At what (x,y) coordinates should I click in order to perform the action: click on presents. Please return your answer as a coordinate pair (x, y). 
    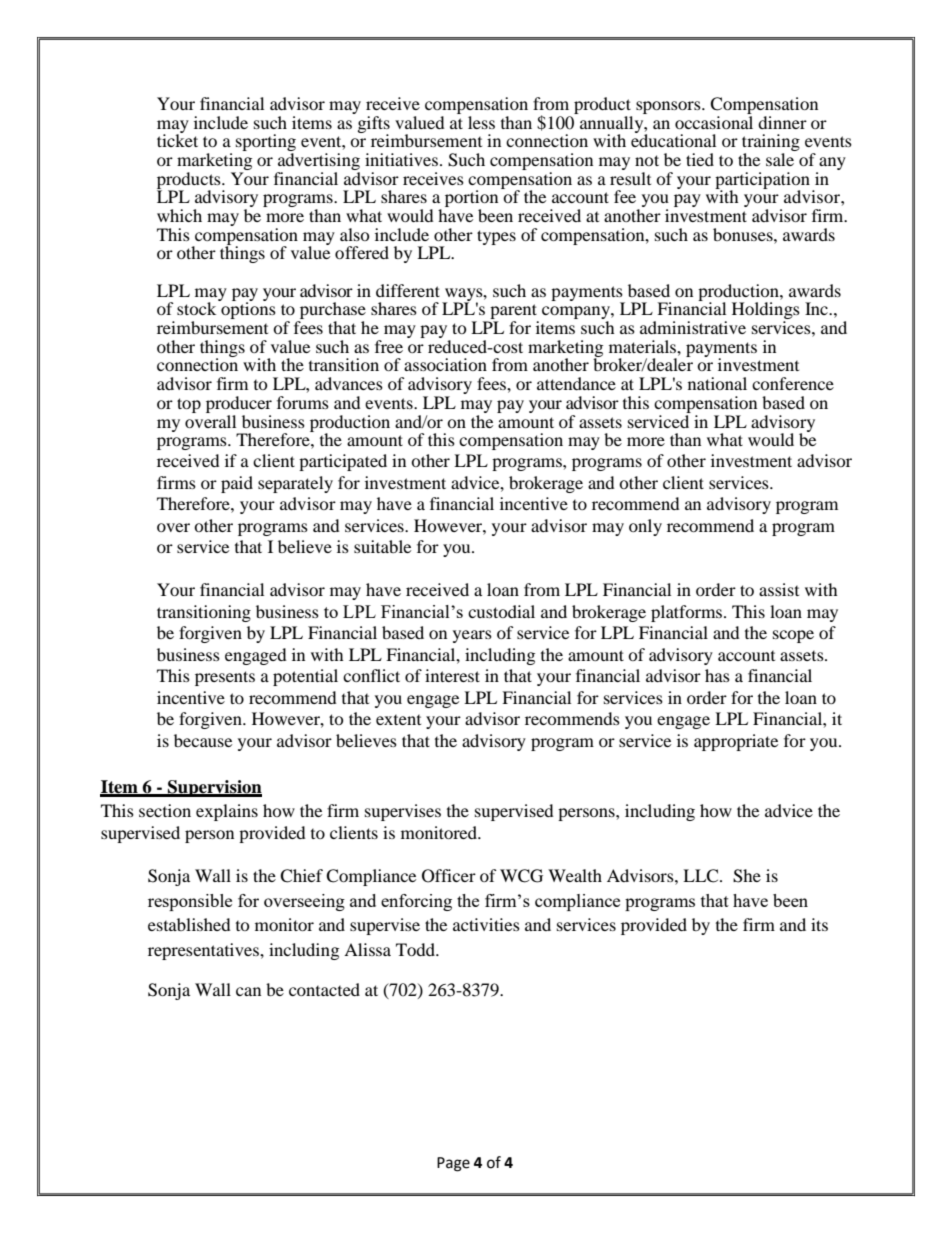
    Looking at the image, I should click on (225, 678).
